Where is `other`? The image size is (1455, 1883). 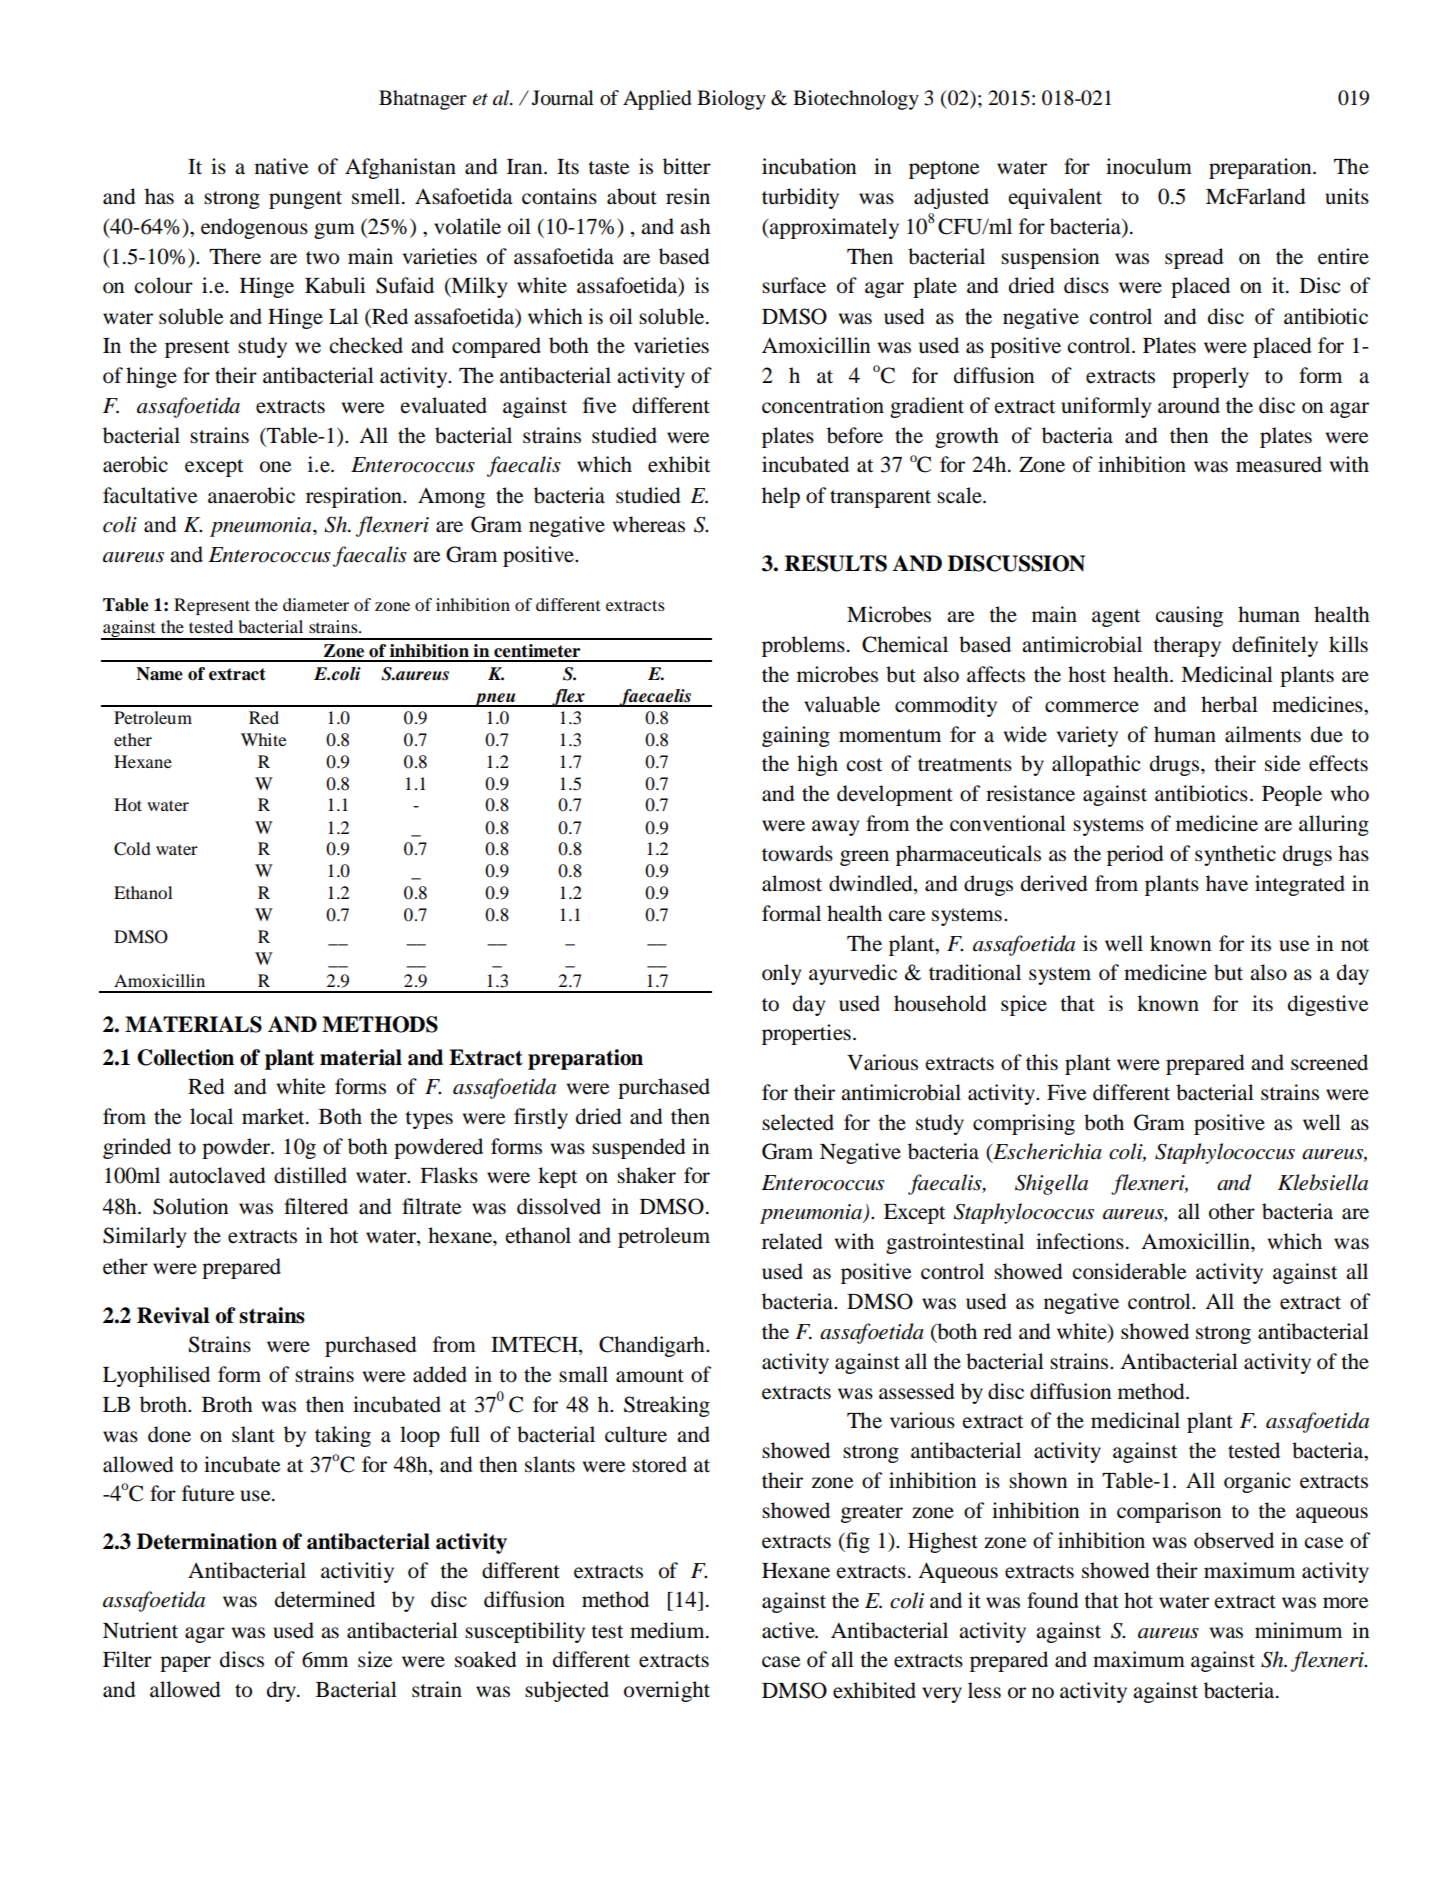
other is located at coordinates (1232, 1211).
